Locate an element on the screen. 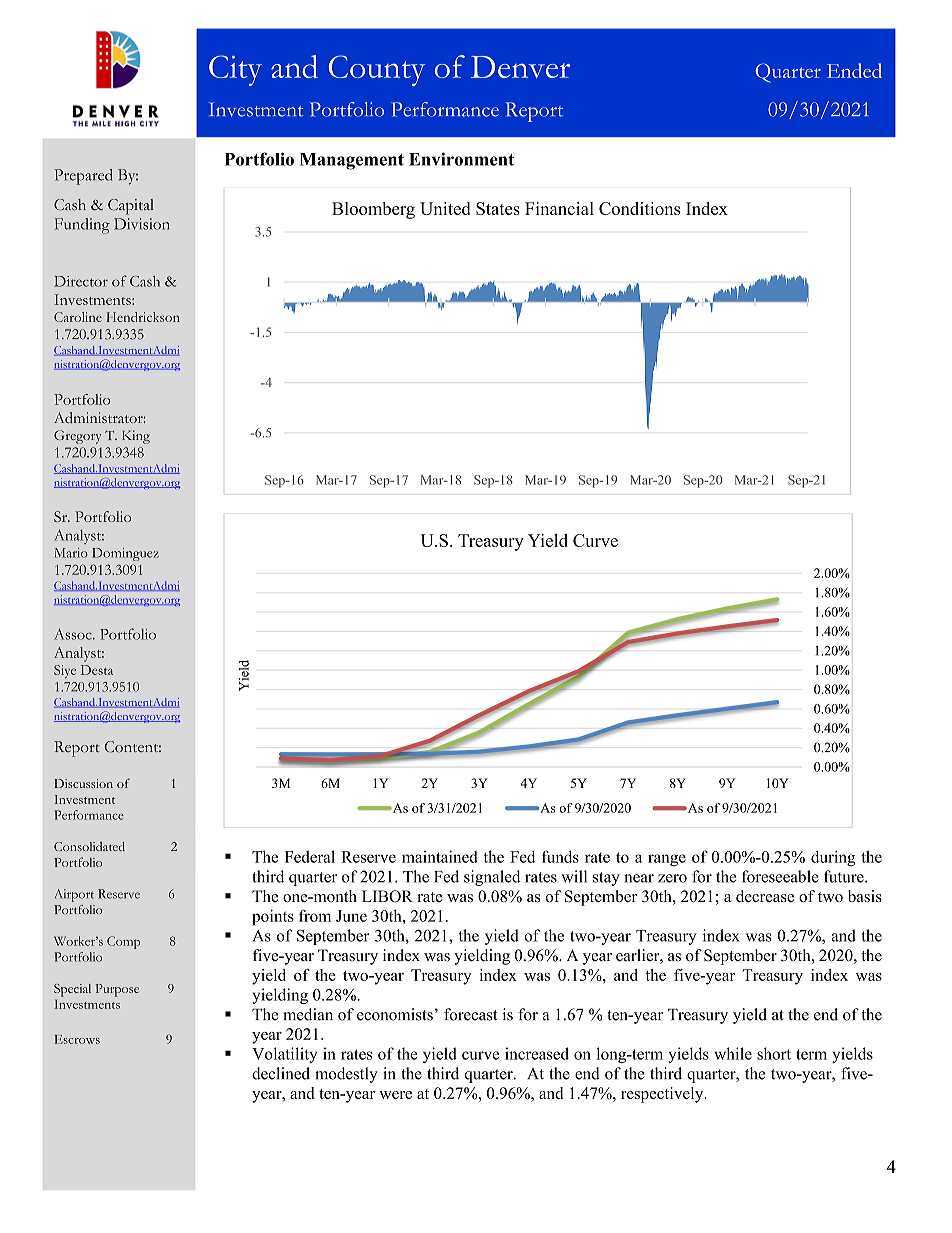  maintained is located at coordinates (440, 856).
